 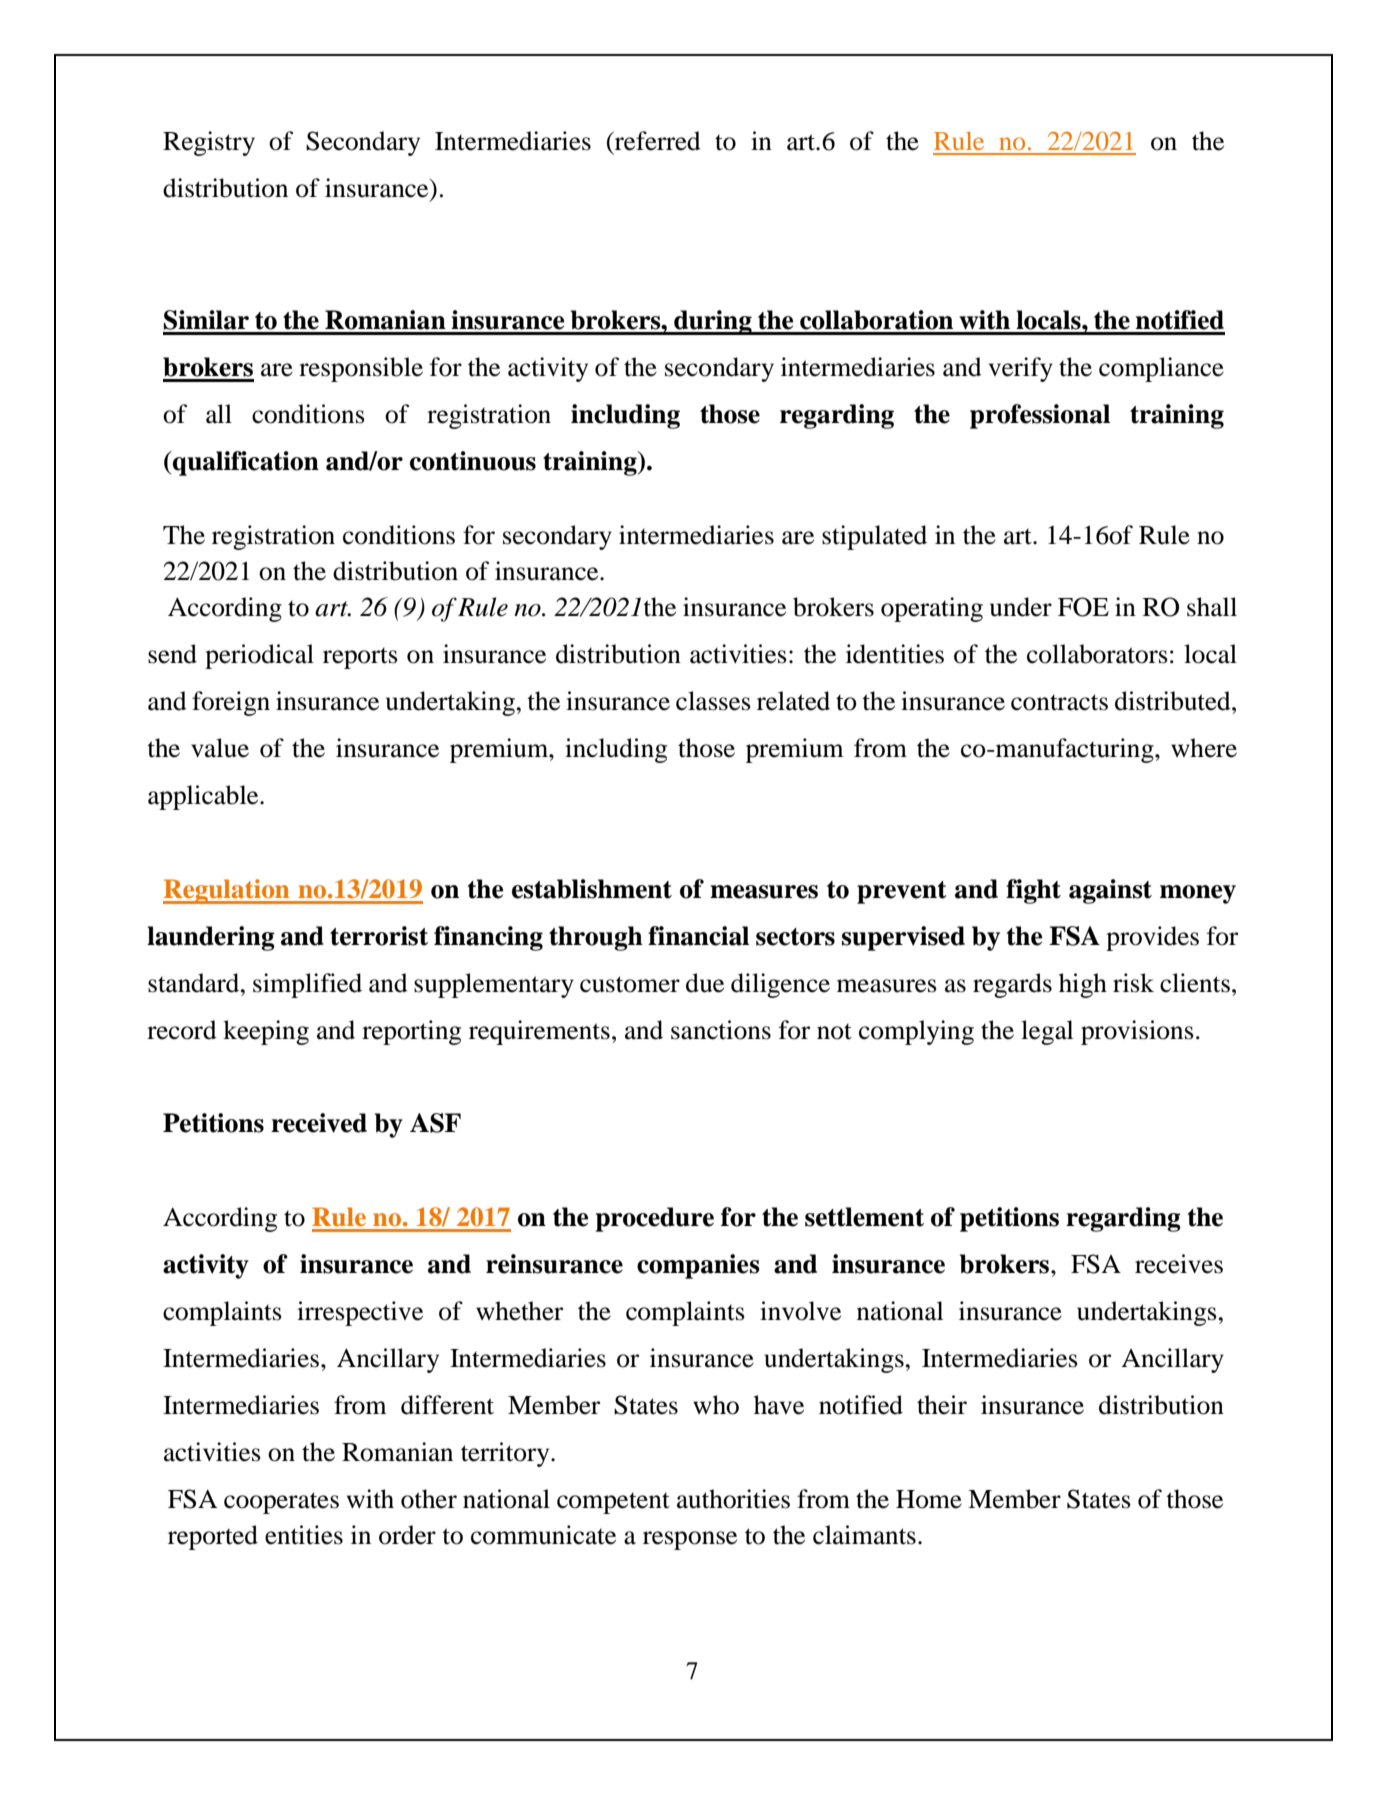 What do you see at coordinates (281, 1503) in the document?
I see `cooperates` at bounding box center [281, 1503].
